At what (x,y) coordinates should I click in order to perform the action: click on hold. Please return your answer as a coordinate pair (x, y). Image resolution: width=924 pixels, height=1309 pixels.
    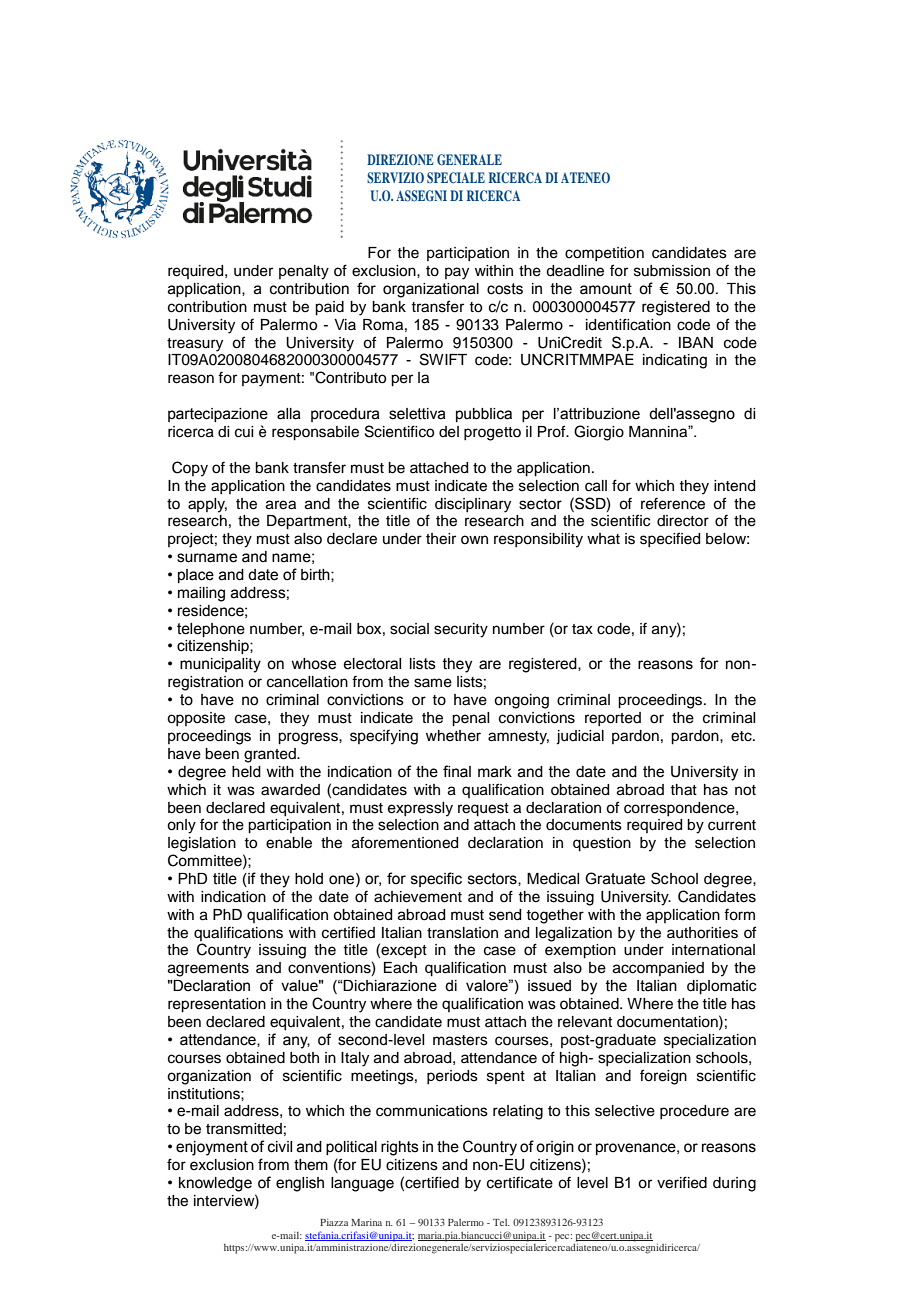
    Looking at the image, I should click on (309, 879).
